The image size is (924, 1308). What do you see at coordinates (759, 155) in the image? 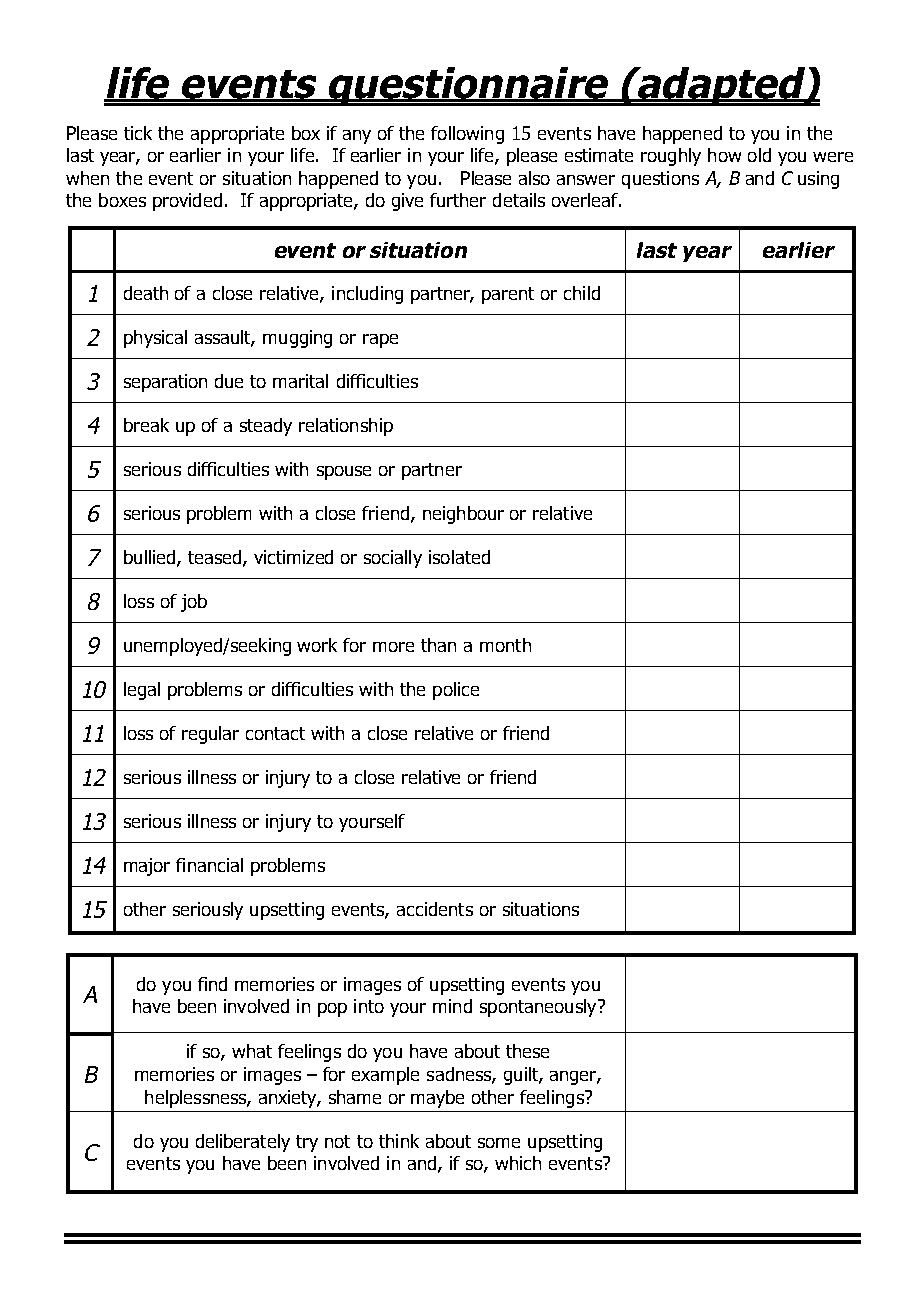
I see `old` at bounding box center [759, 155].
